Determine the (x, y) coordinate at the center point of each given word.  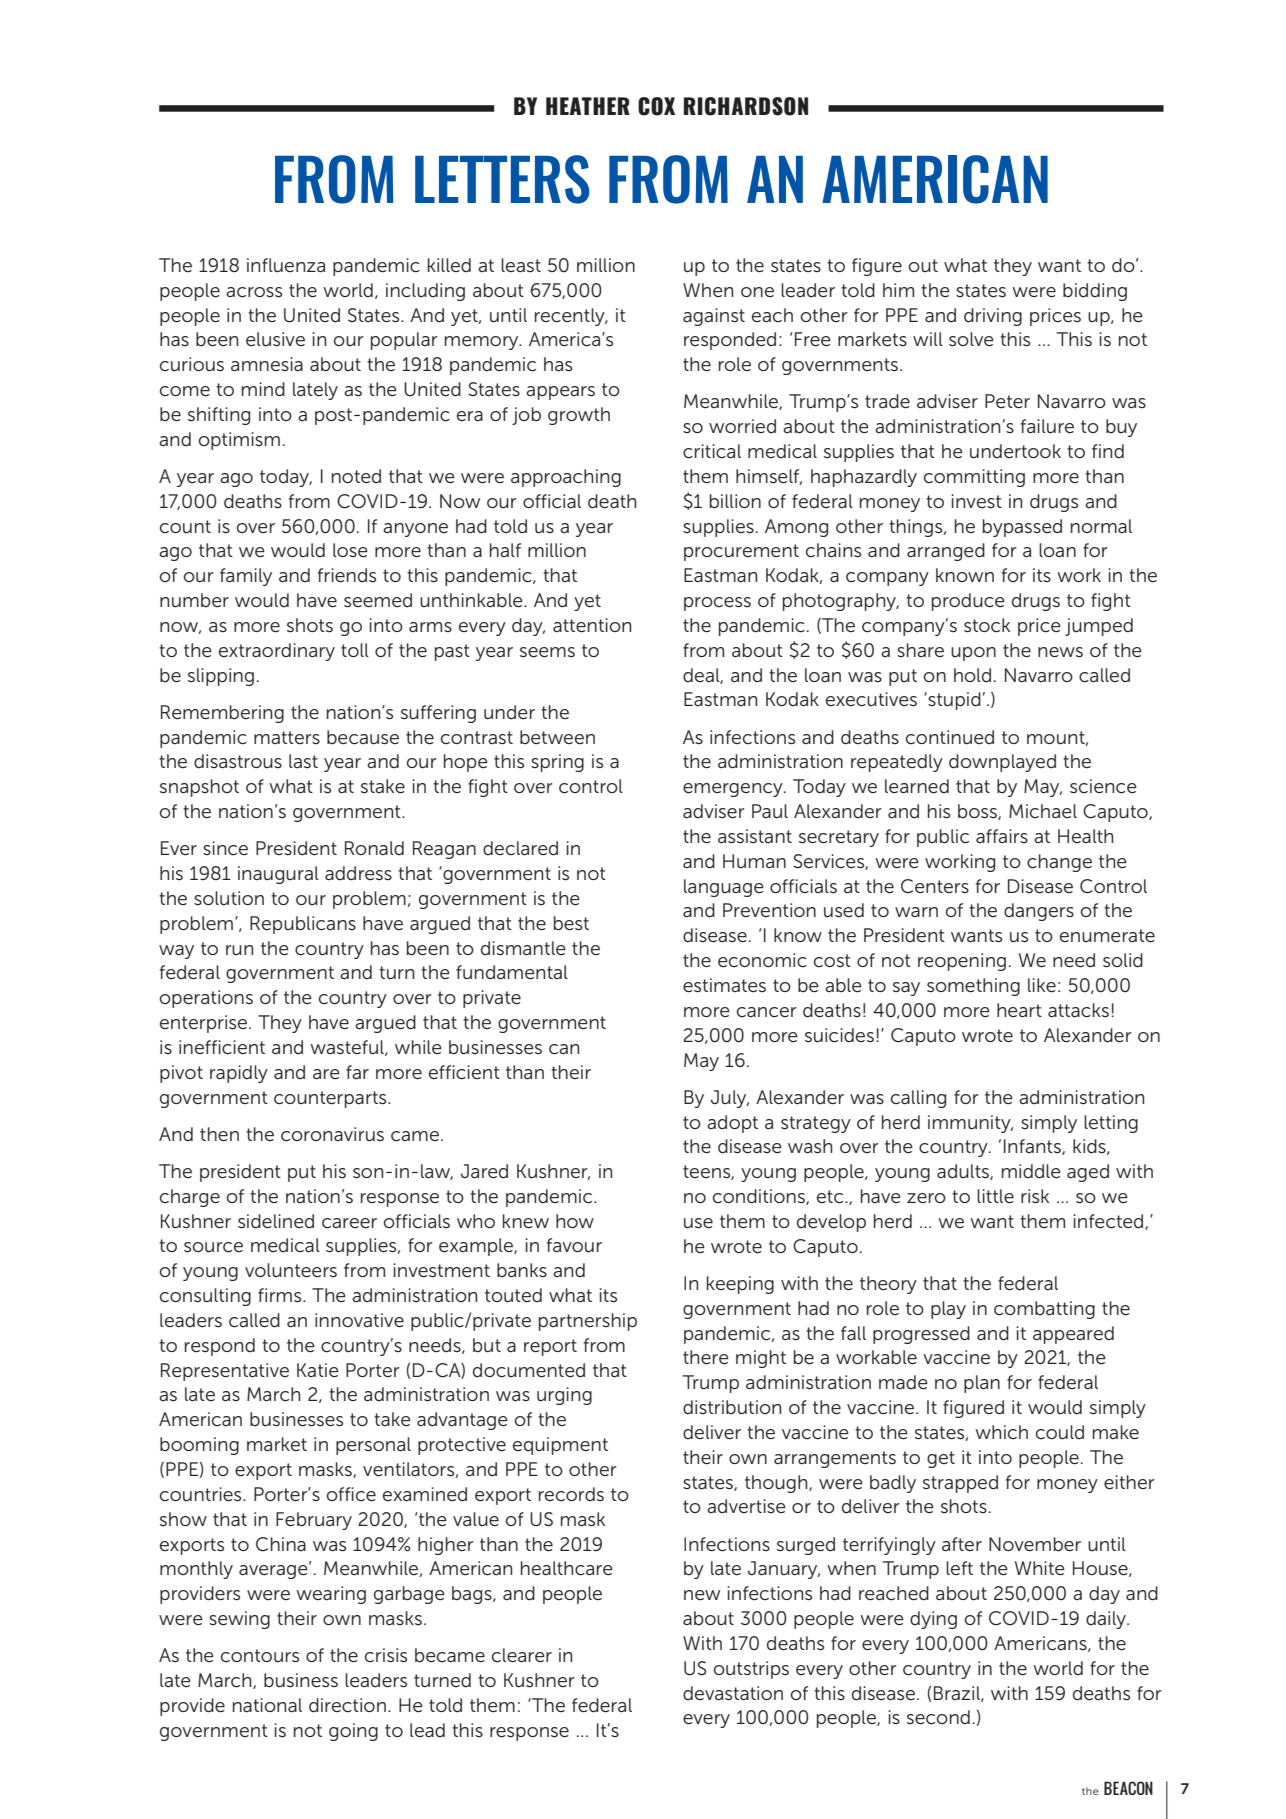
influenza (286, 265)
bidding (1095, 292)
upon (973, 654)
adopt (732, 1124)
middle (1031, 1171)
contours (260, 1656)
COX (656, 106)
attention (592, 625)
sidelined (276, 1221)
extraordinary (277, 652)
